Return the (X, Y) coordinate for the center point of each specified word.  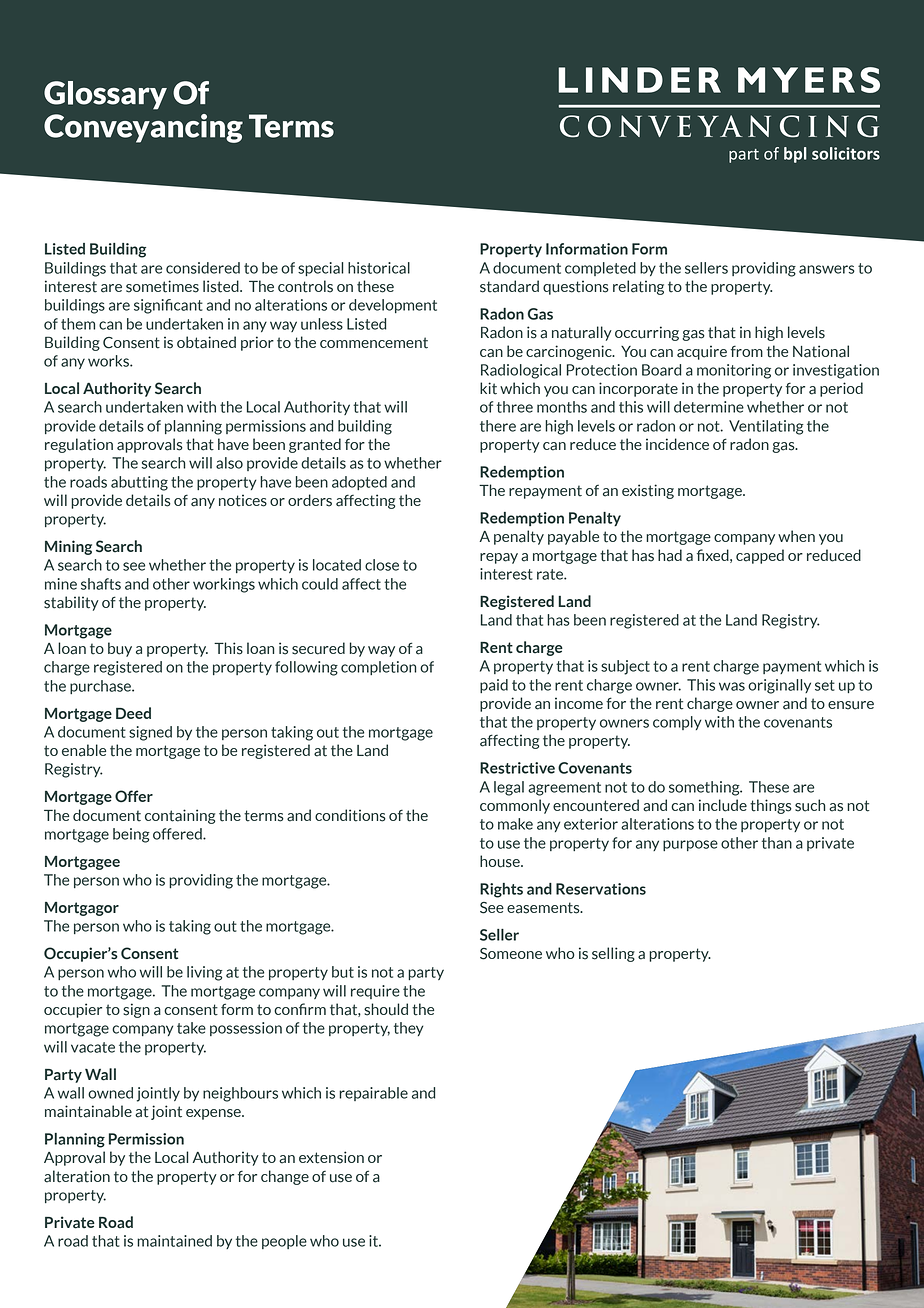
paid (494, 686)
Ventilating (766, 427)
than (777, 843)
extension (331, 1157)
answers (827, 269)
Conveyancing (143, 128)
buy (120, 649)
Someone (511, 954)
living (205, 973)
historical (379, 268)
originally (779, 686)
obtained (206, 342)
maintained (174, 1241)
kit (488, 388)
